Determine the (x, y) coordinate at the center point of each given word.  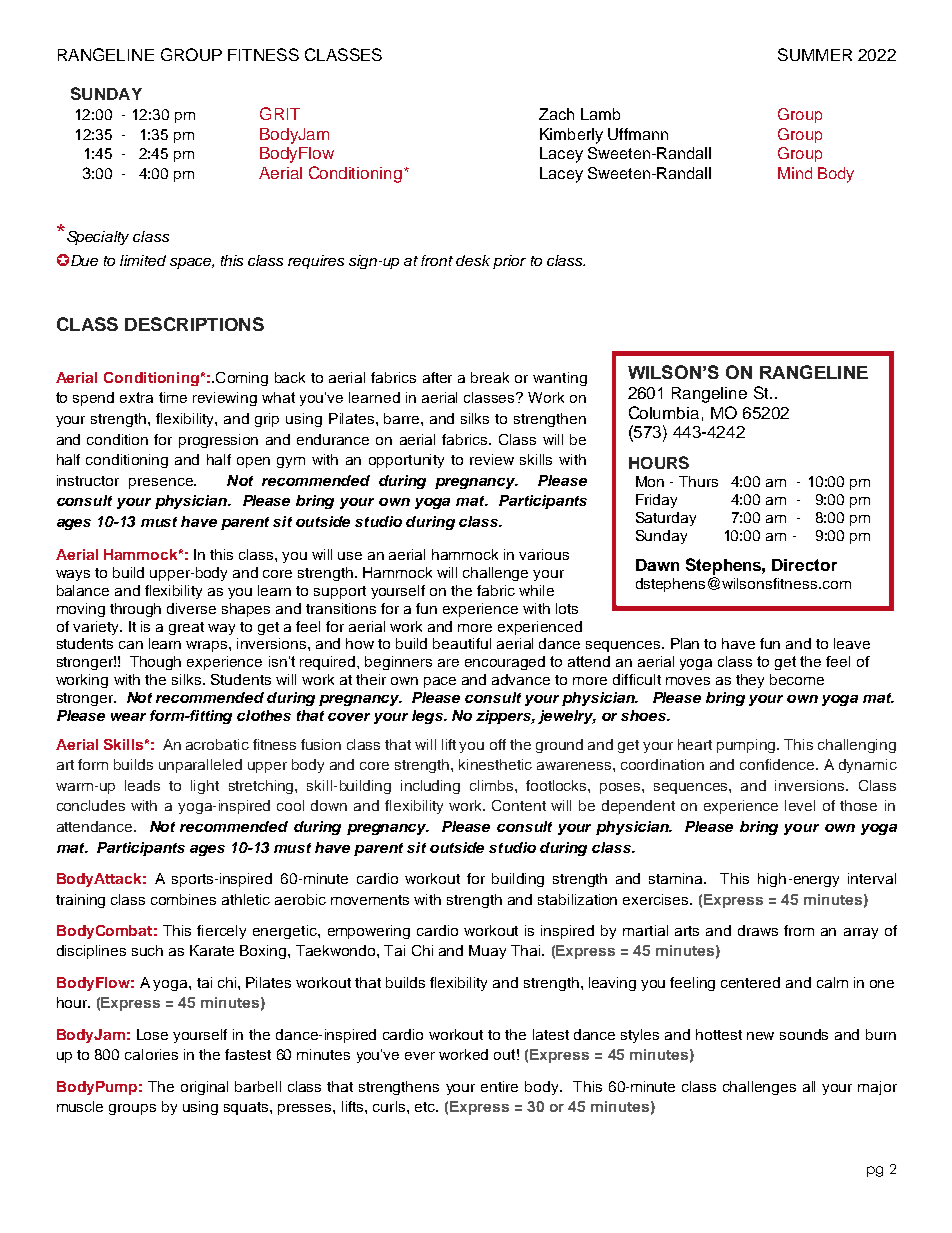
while (536, 590)
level (800, 805)
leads (142, 785)
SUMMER (815, 54)
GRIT (280, 113)
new (760, 1036)
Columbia (664, 412)
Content (519, 805)
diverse (191, 608)
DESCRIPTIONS (194, 324)
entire (499, 1086)
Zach (556, 114)
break (490, 377)
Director (804, 565)
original (204, 1088)
